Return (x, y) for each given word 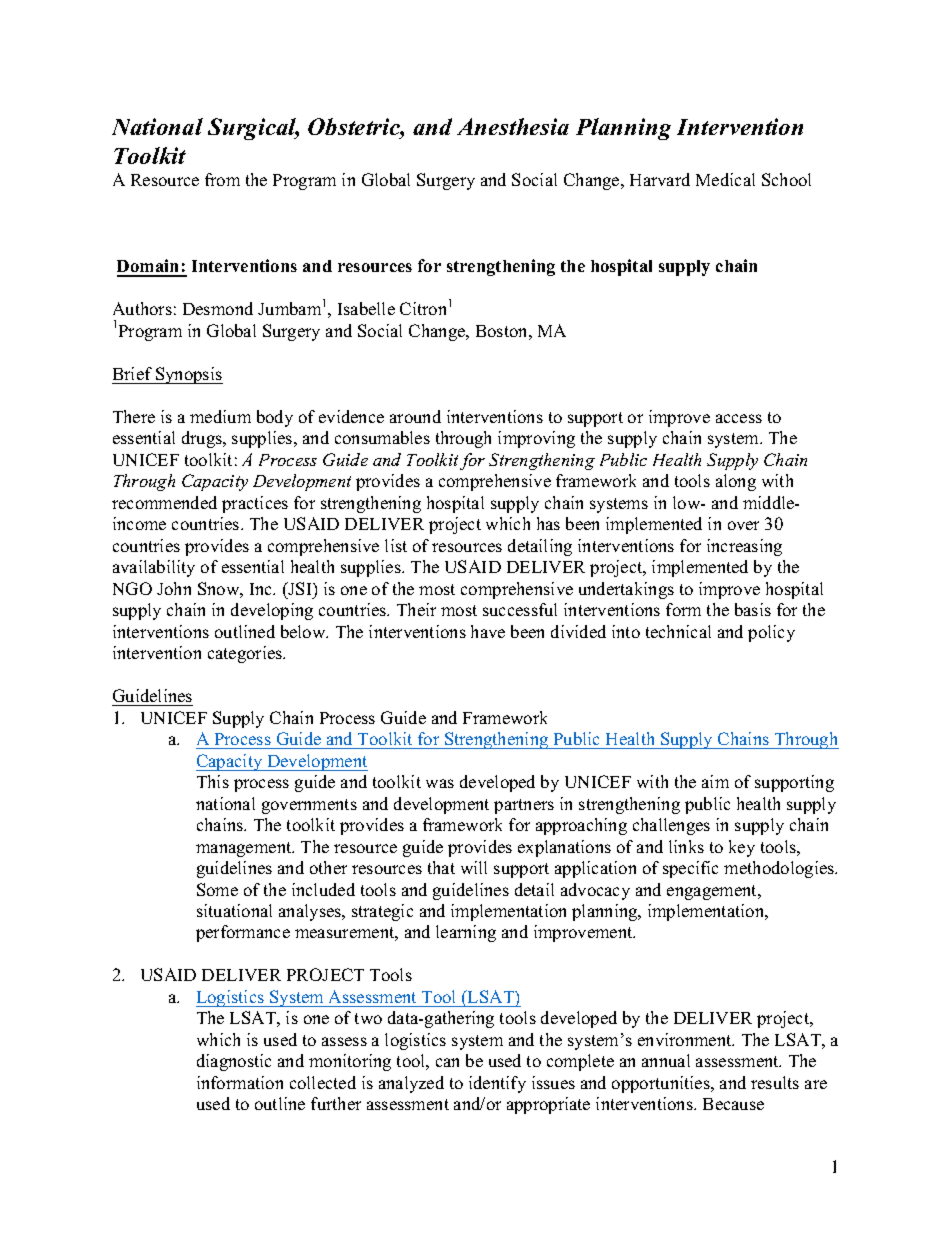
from (222, 179)
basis (753, 609)
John (174, 588)
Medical (725, 179)
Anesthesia (513, 126)
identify (497, 1084)
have (488, 631)
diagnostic (234, 1062)
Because (733, 1104)
